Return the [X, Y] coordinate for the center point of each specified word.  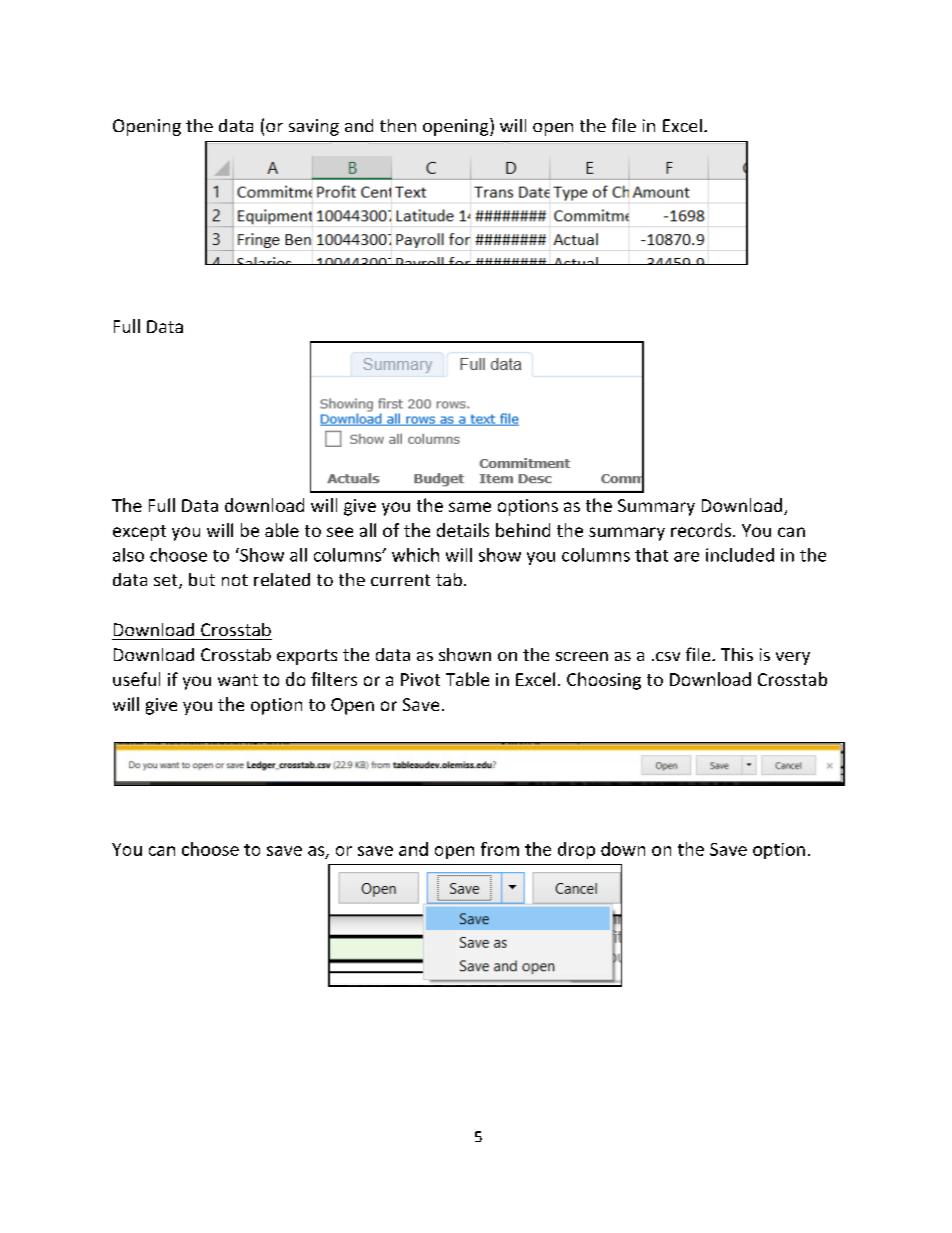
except [139, 533]
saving [314, 127]
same [470, 507]
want [238, 680]
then [398, 125]
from [500, 849]
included [740, 555]
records [701, 530]
